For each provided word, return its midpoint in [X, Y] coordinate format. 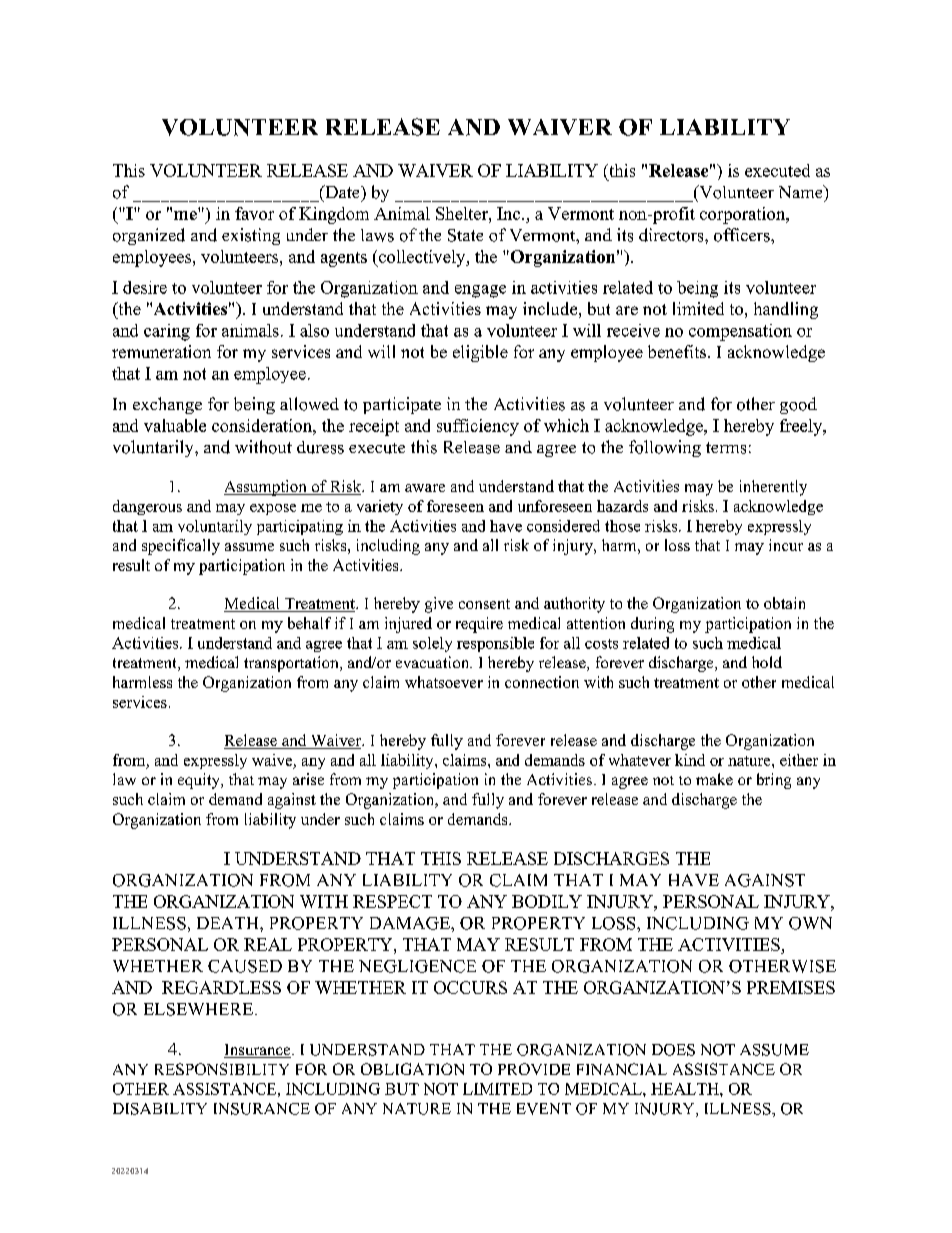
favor [254, 213]
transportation [292, 664]
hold [767, 662]
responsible [495, 644]
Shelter [463, 213]
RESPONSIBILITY [222, 1069]
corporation [744, 215]
